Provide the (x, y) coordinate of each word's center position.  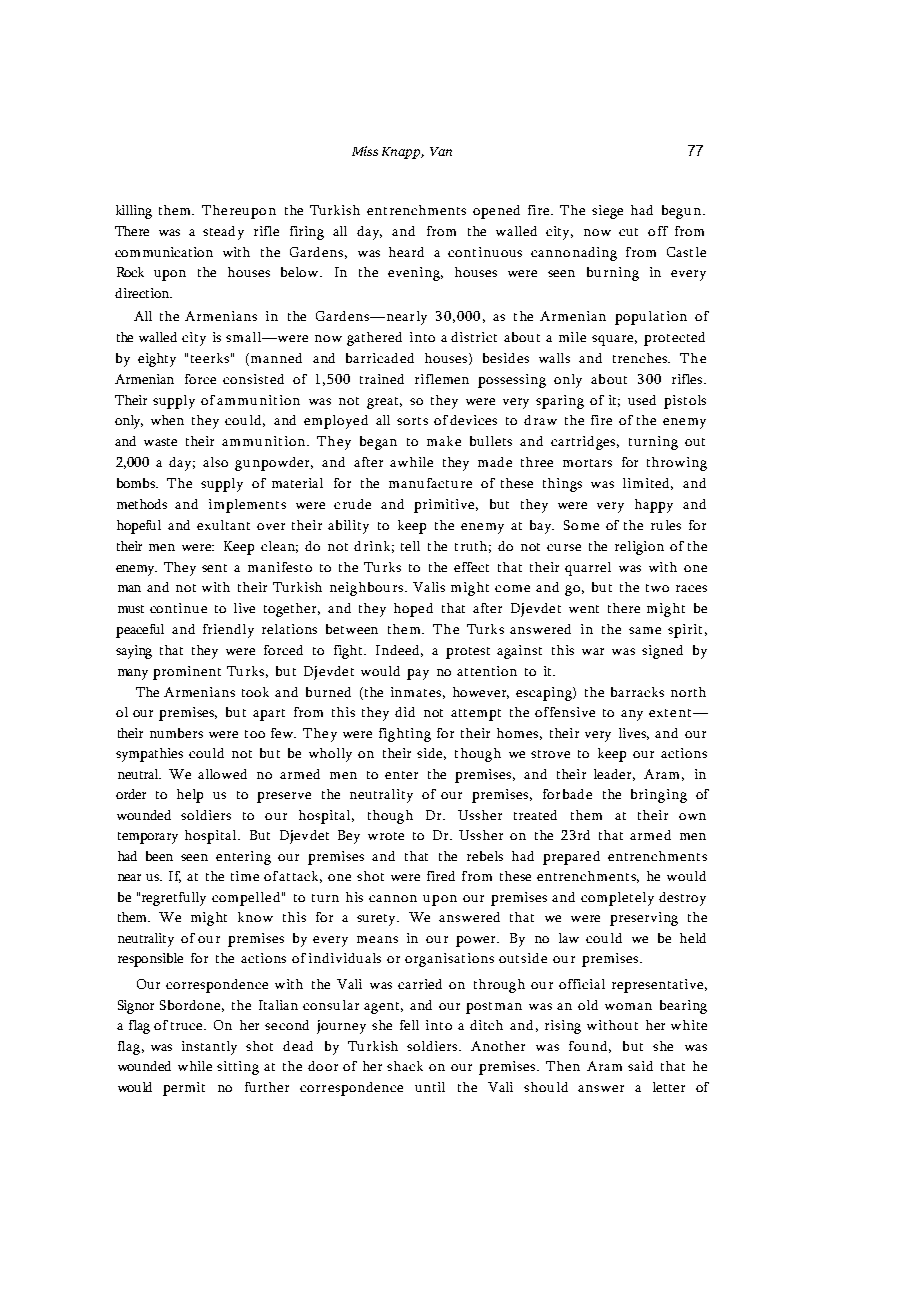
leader (614, 775)
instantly (209, 1048)
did (405, 712)
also (215, 462)
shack (405, 1066)
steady (223, 233)
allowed (222, 774)
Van (441, 151)
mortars (587, 463)
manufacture (430, 483)
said (640, 1066)
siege (607, 212)
